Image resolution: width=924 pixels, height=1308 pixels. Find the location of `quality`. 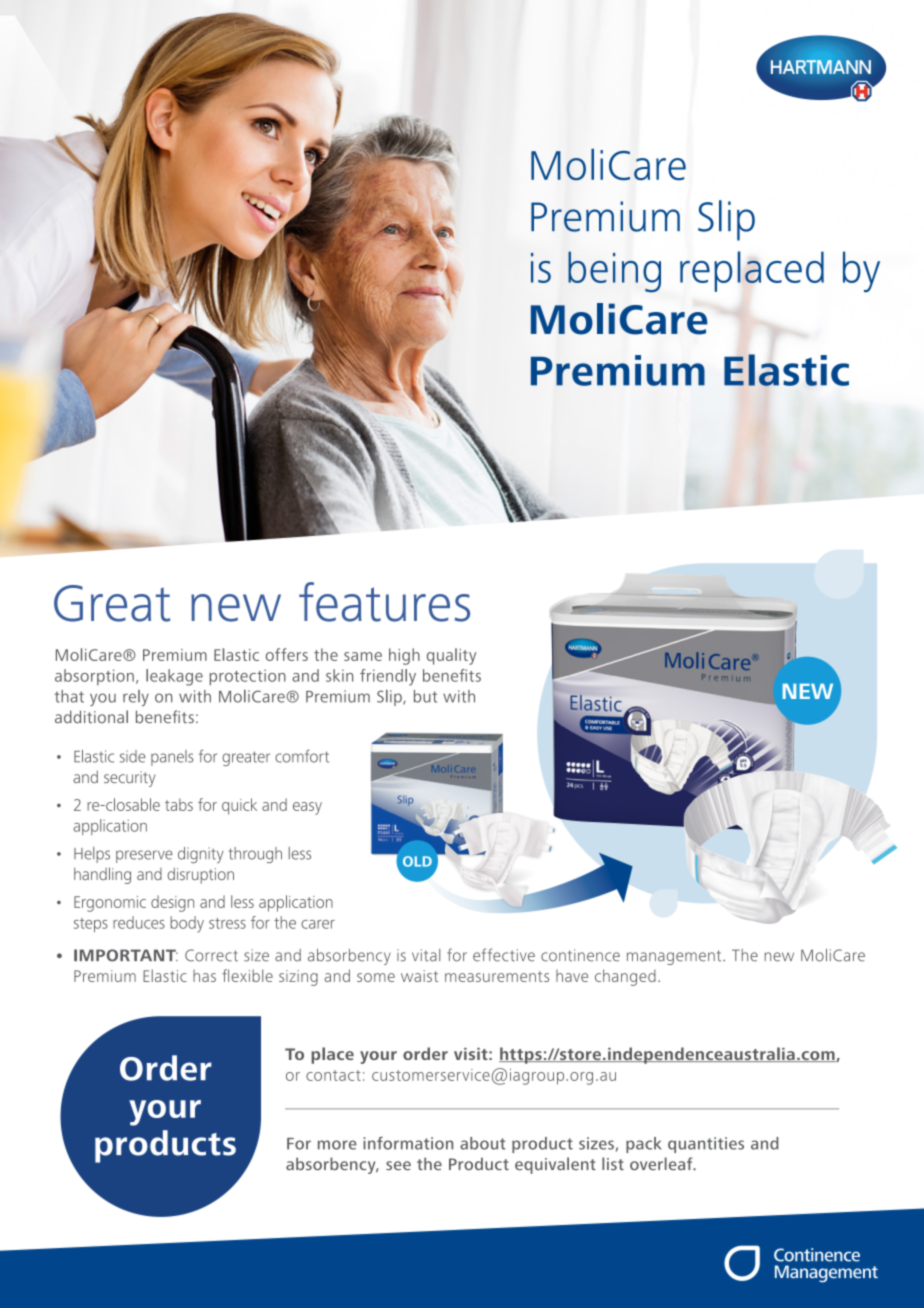

quality is located at coordinates (451, 656).
